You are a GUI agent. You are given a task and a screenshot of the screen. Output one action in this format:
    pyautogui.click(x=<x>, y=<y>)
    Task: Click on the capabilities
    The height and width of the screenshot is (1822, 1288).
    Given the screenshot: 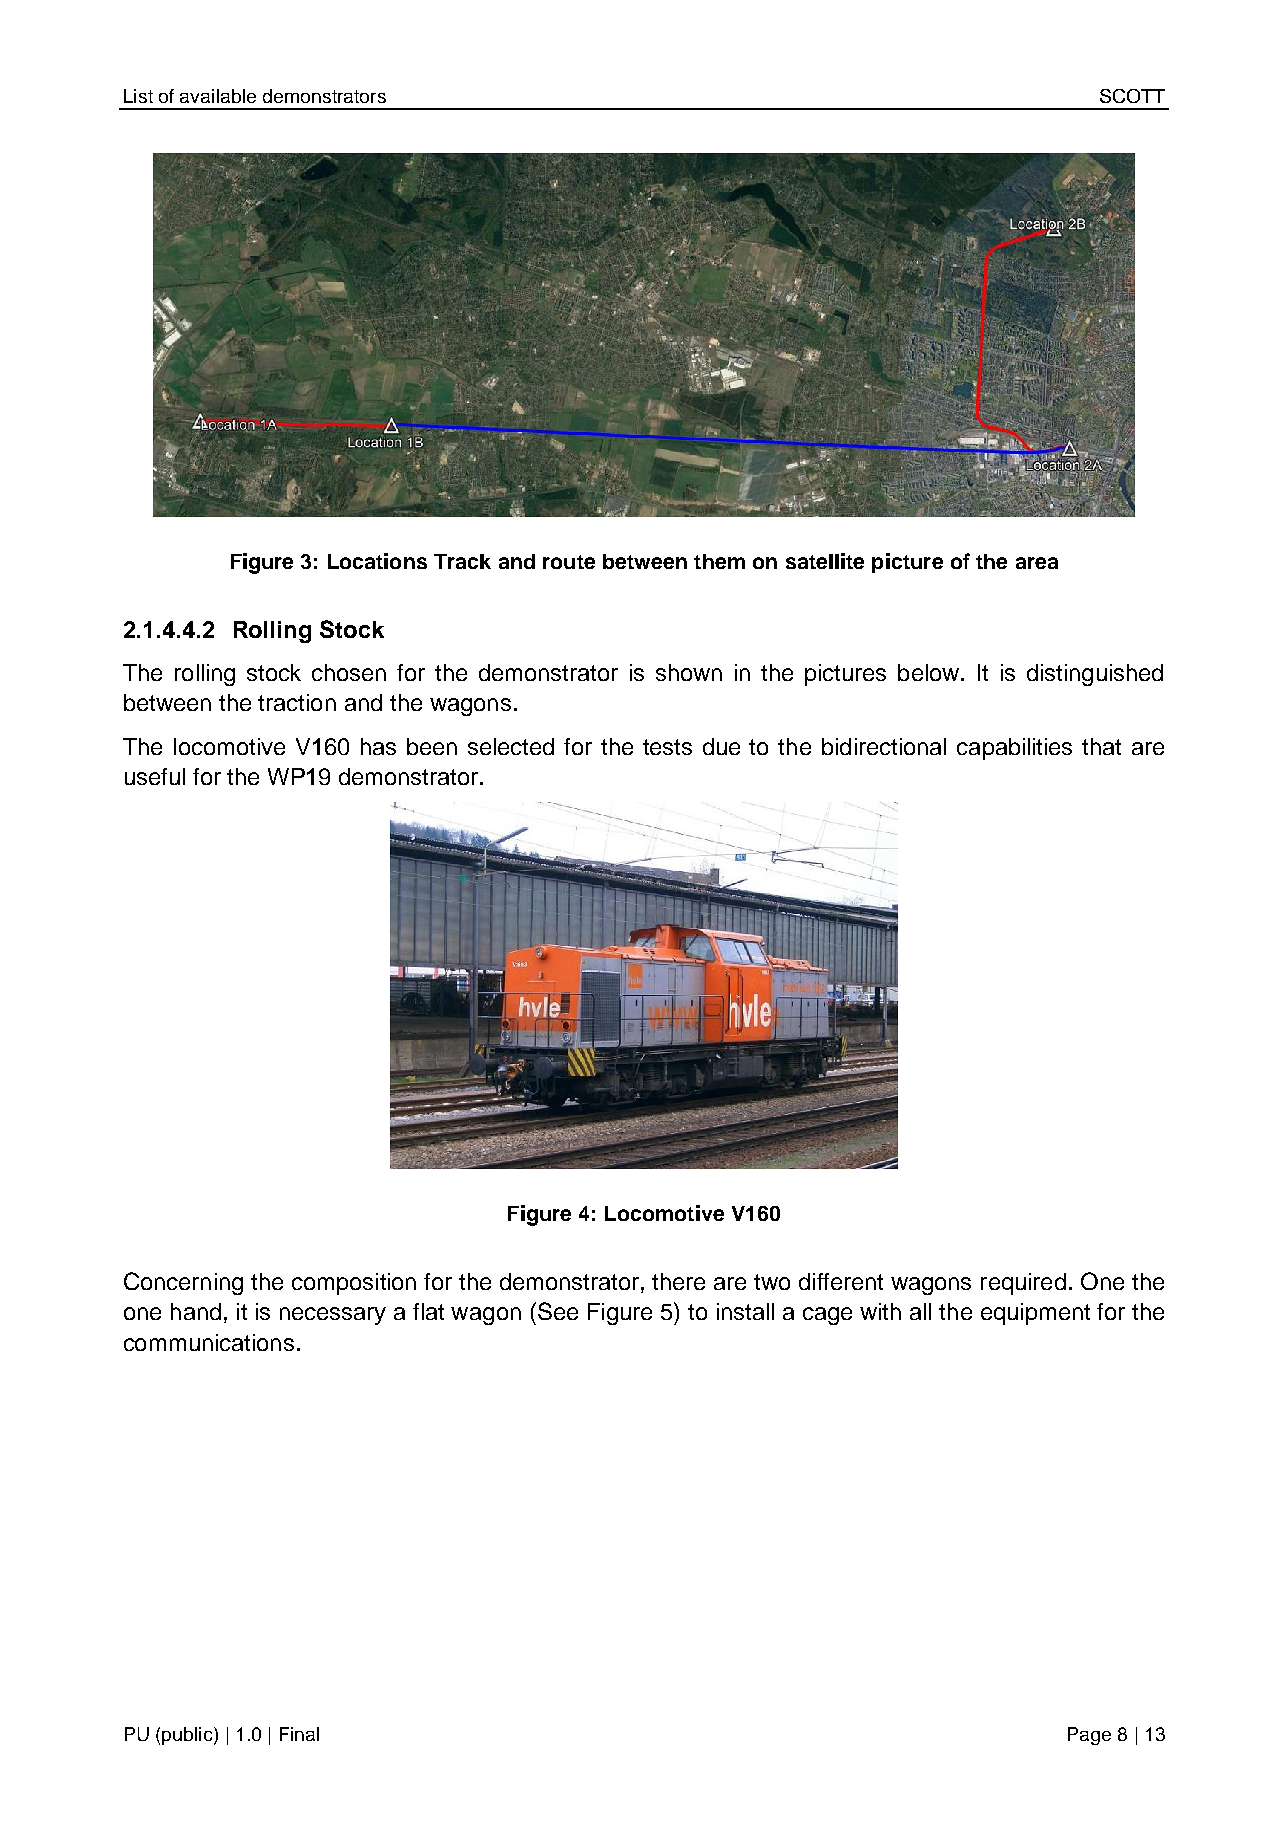 What is the action you would take?
    pyautogui.click(x=1014, y=749)
